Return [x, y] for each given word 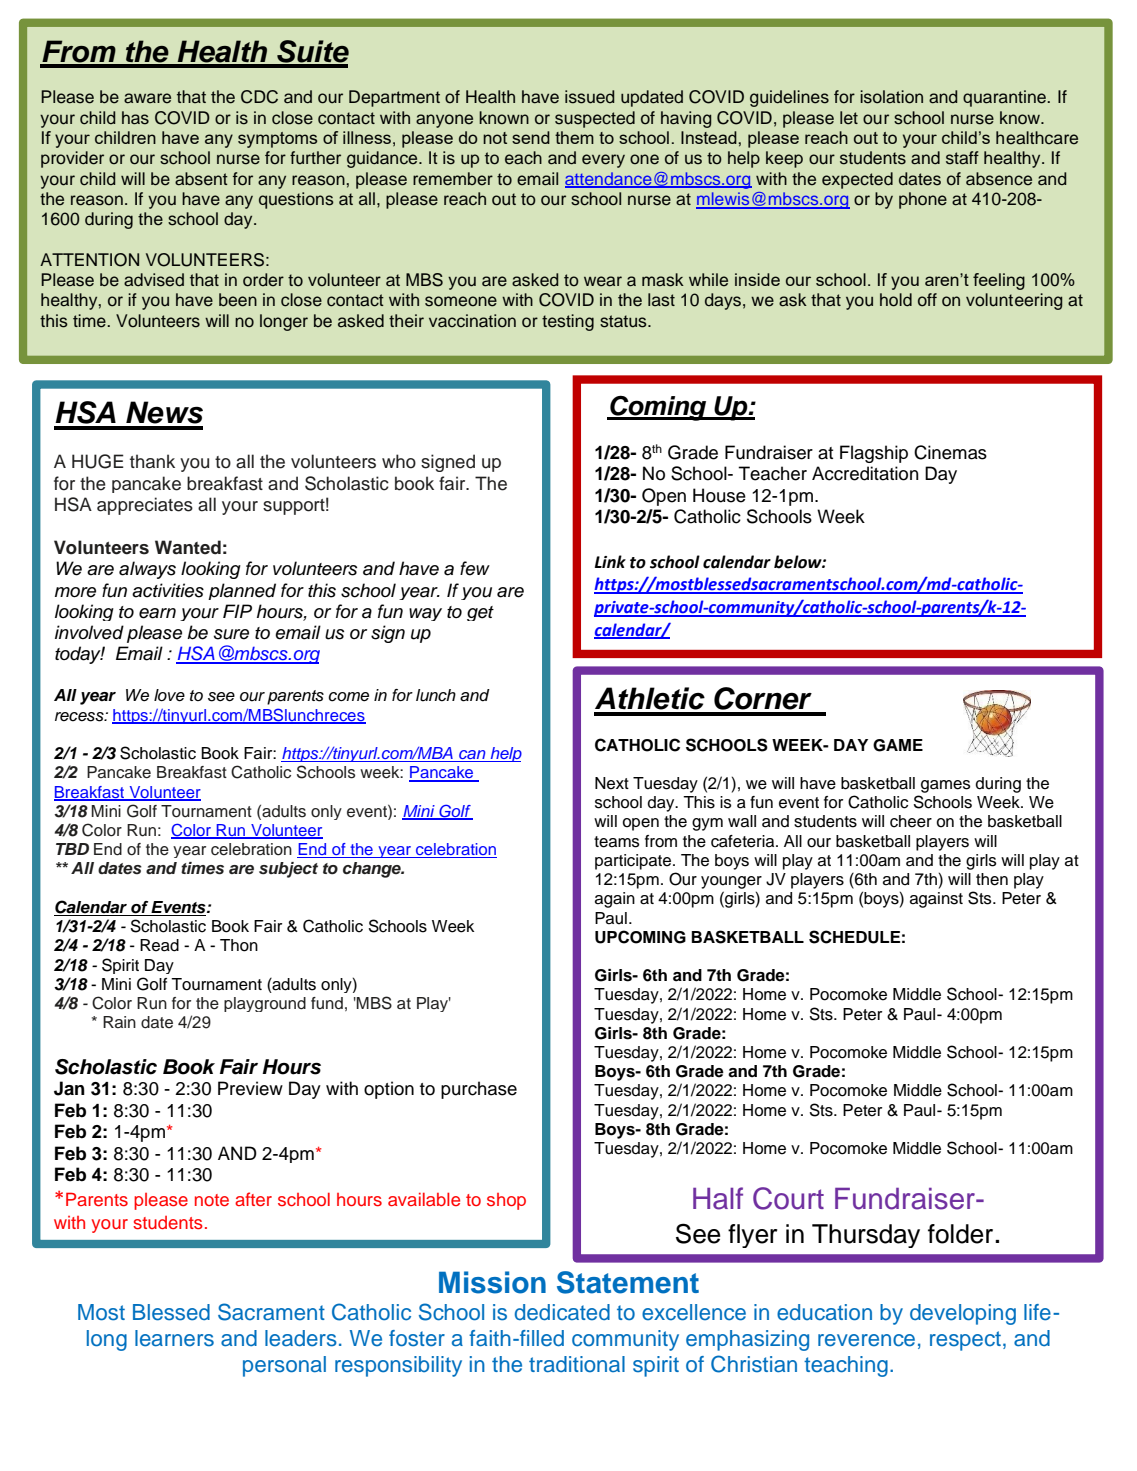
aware [147, 98]
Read [159, 945]
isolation [891, 97]
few [475, 568]
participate [634, 862]
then [992, 879]
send [531, 137]
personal [284, 1366]
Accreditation [865, 473]
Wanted [188, 547]
